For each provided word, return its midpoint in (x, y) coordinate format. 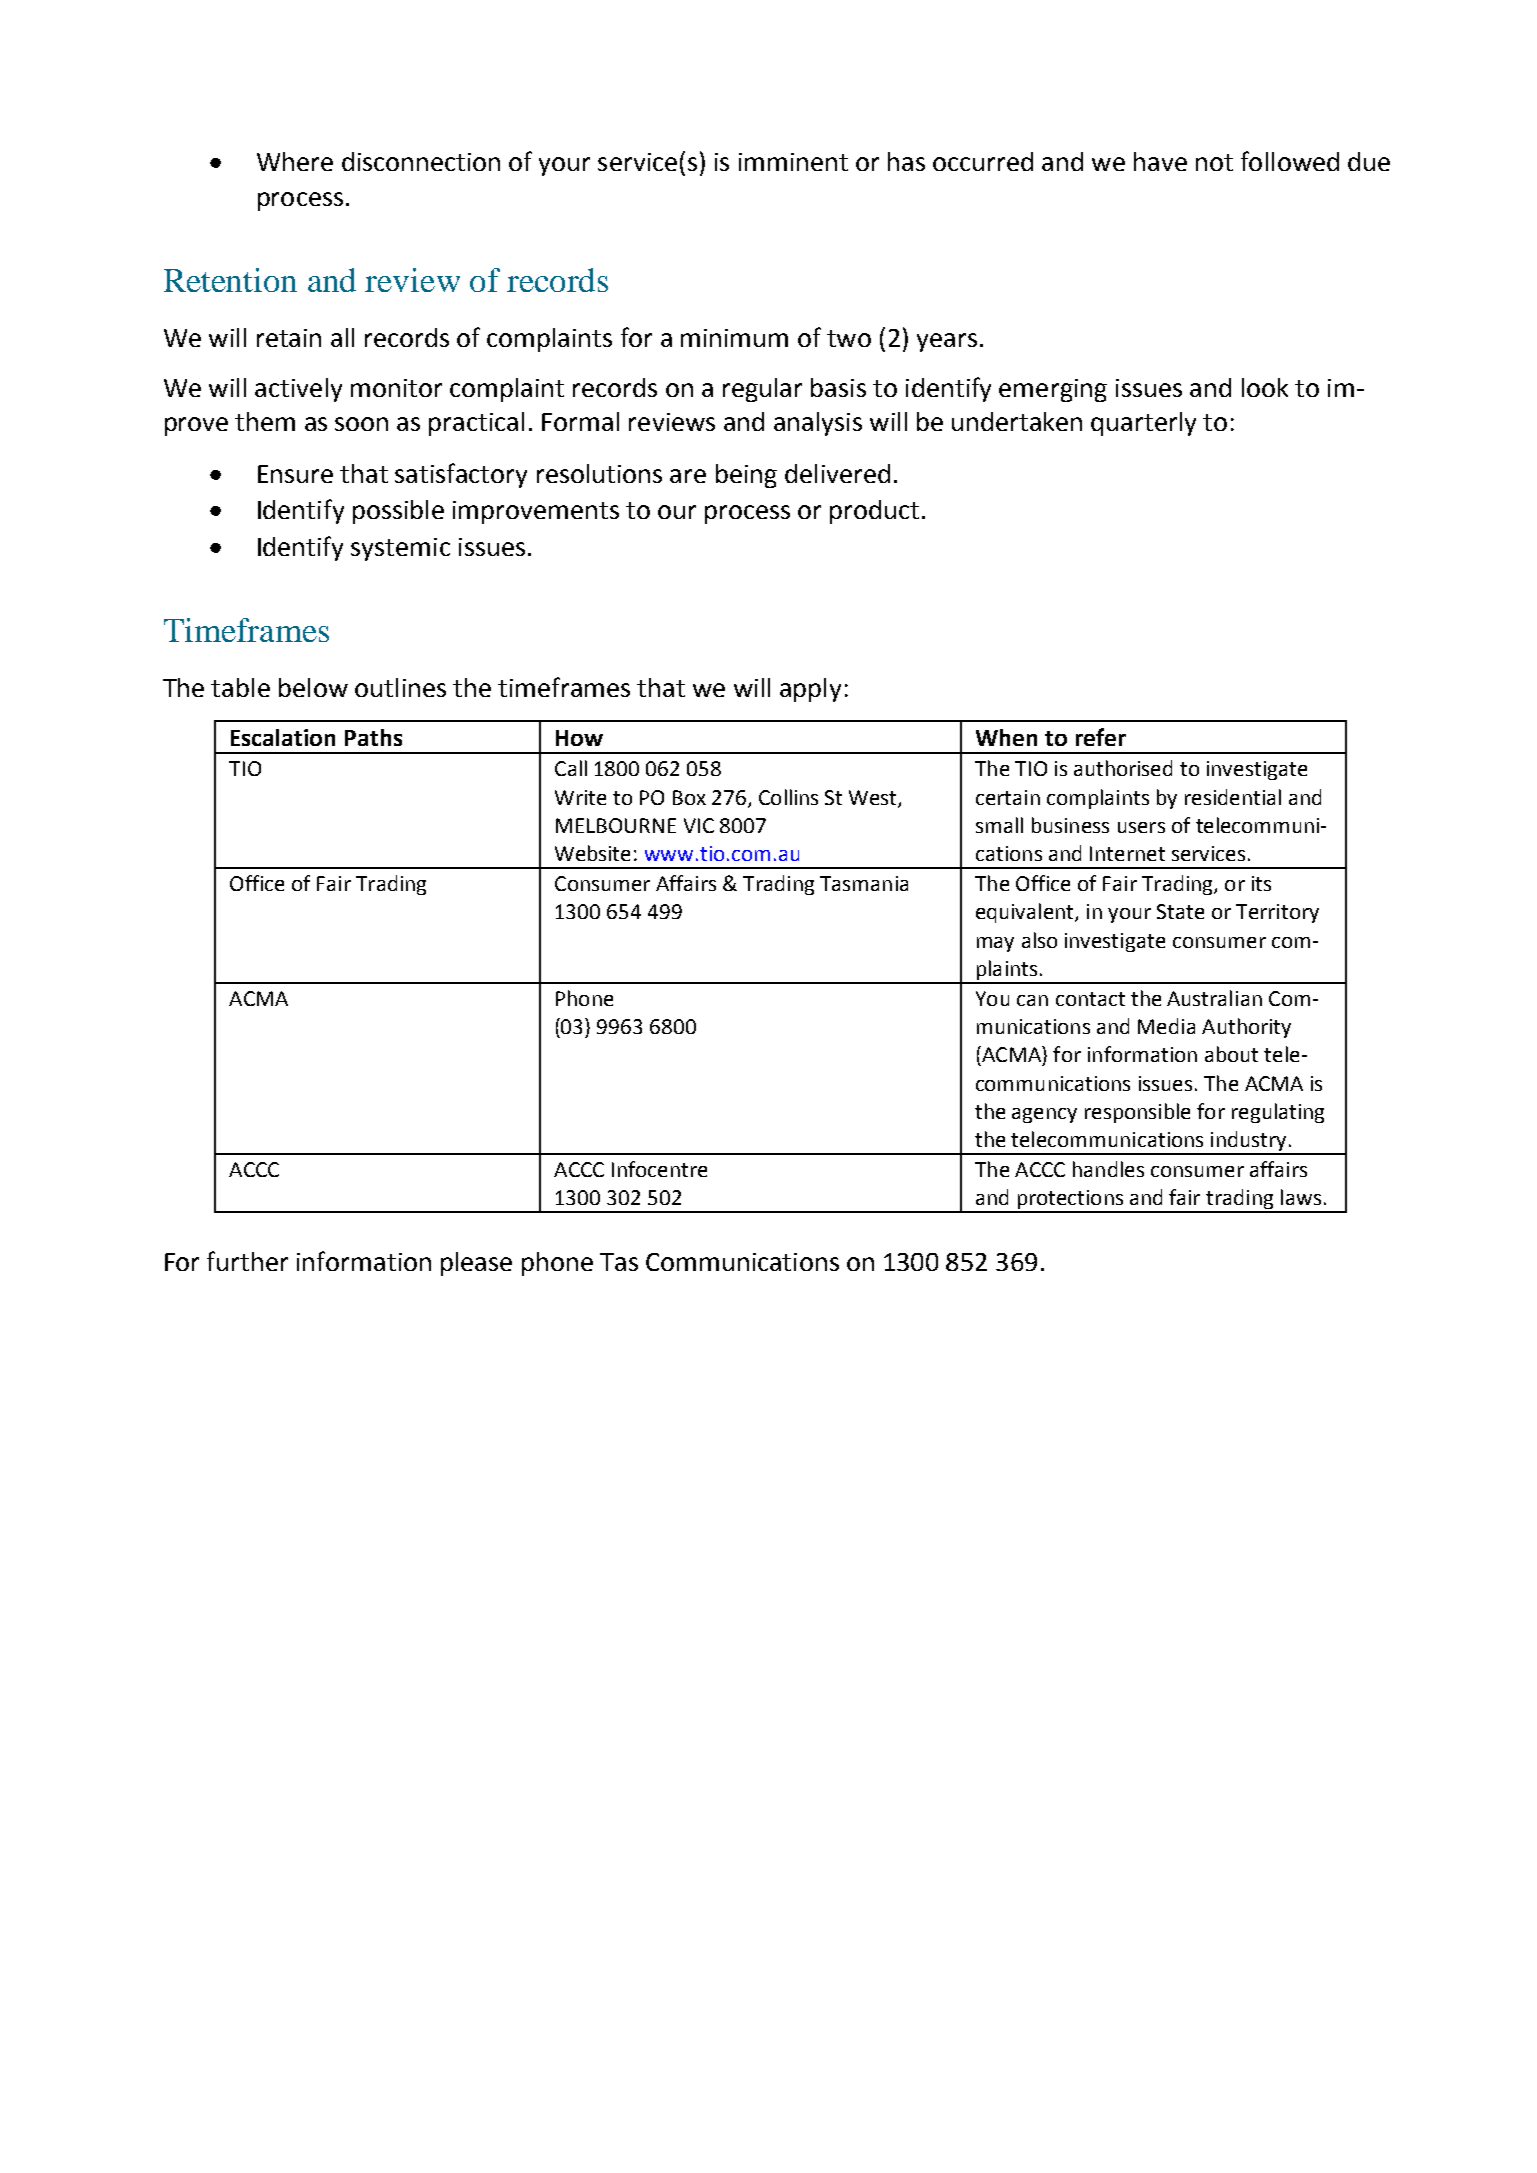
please (476, 1264)
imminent (793, 162)
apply (810, 690)
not (1214, 162)
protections (1070, 1201)
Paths (373, 737)
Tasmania (864, 883)
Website (592, 853)
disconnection (421, 161)
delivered (837, 473)
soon (361, 424)
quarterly (1143, 424)
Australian (1214, 998)
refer (1101, 737)
